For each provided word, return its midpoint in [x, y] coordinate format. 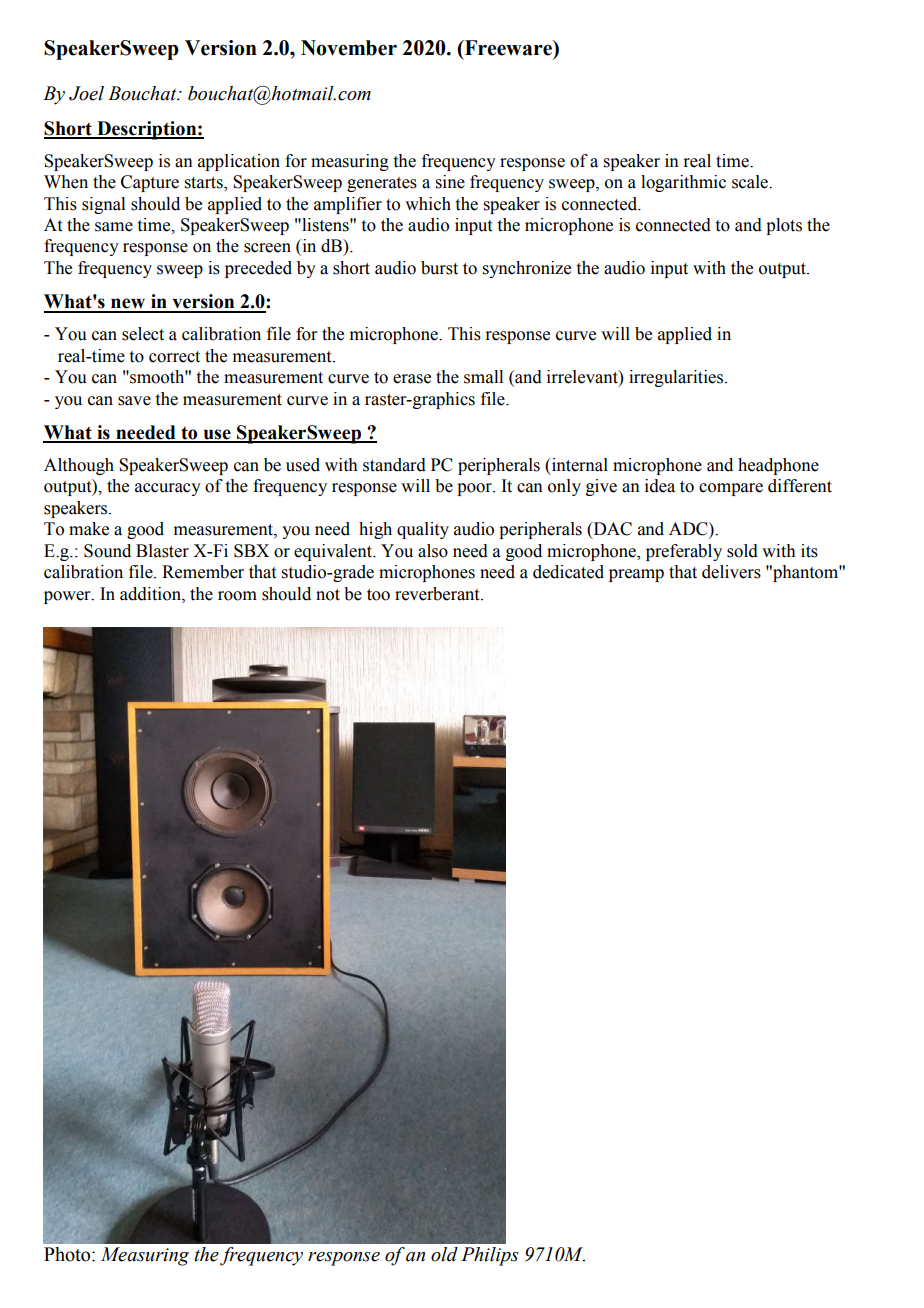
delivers [731, 572]
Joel [86, 93]
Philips [490, 1256]
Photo [68, 1254]
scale [751, 182]
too [378, 595]
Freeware [508, 49]
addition [151, 594]
